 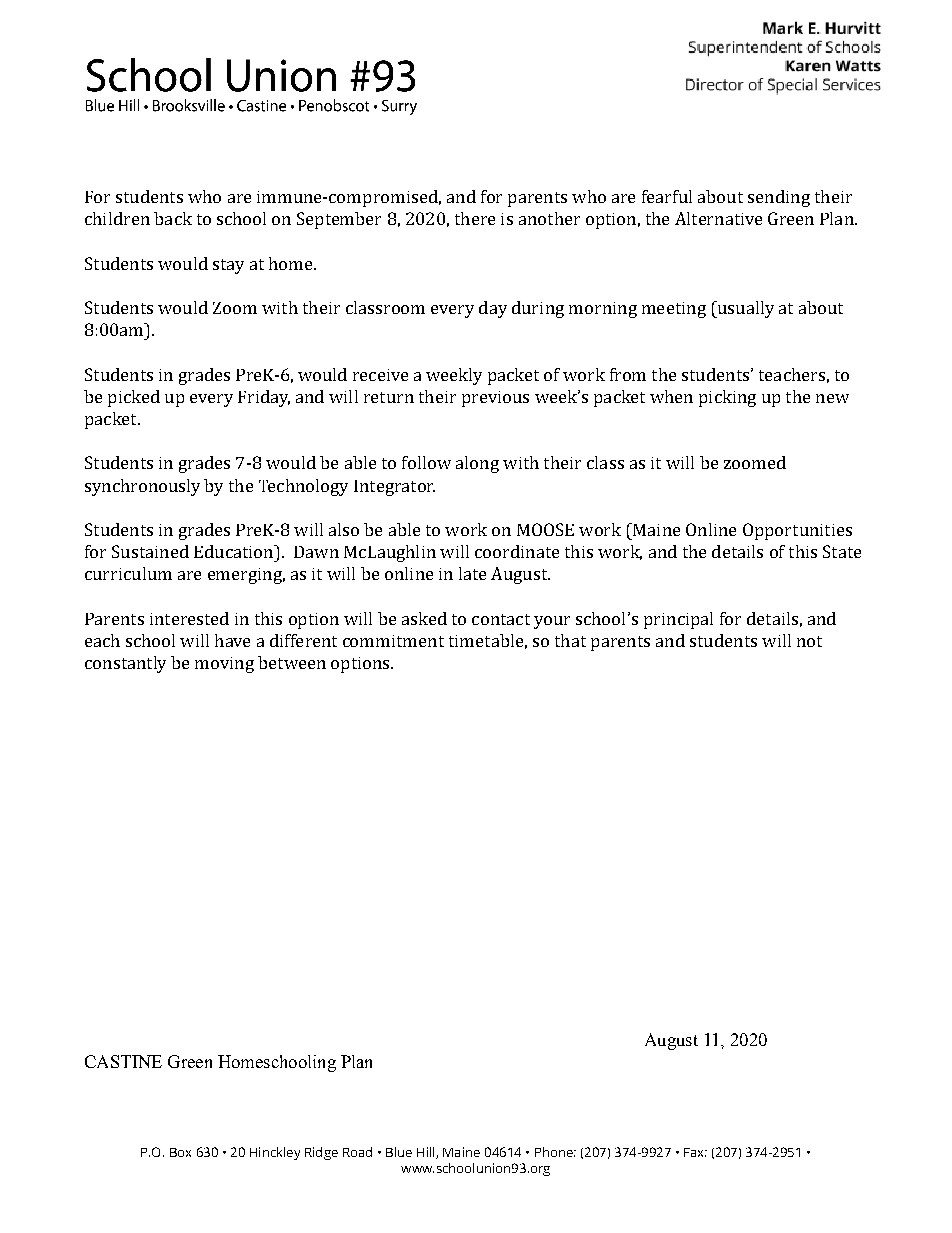 What do you see at coordinates (180, 1152) in the document?
I see `Box` at bounding box center [180, 1152].
